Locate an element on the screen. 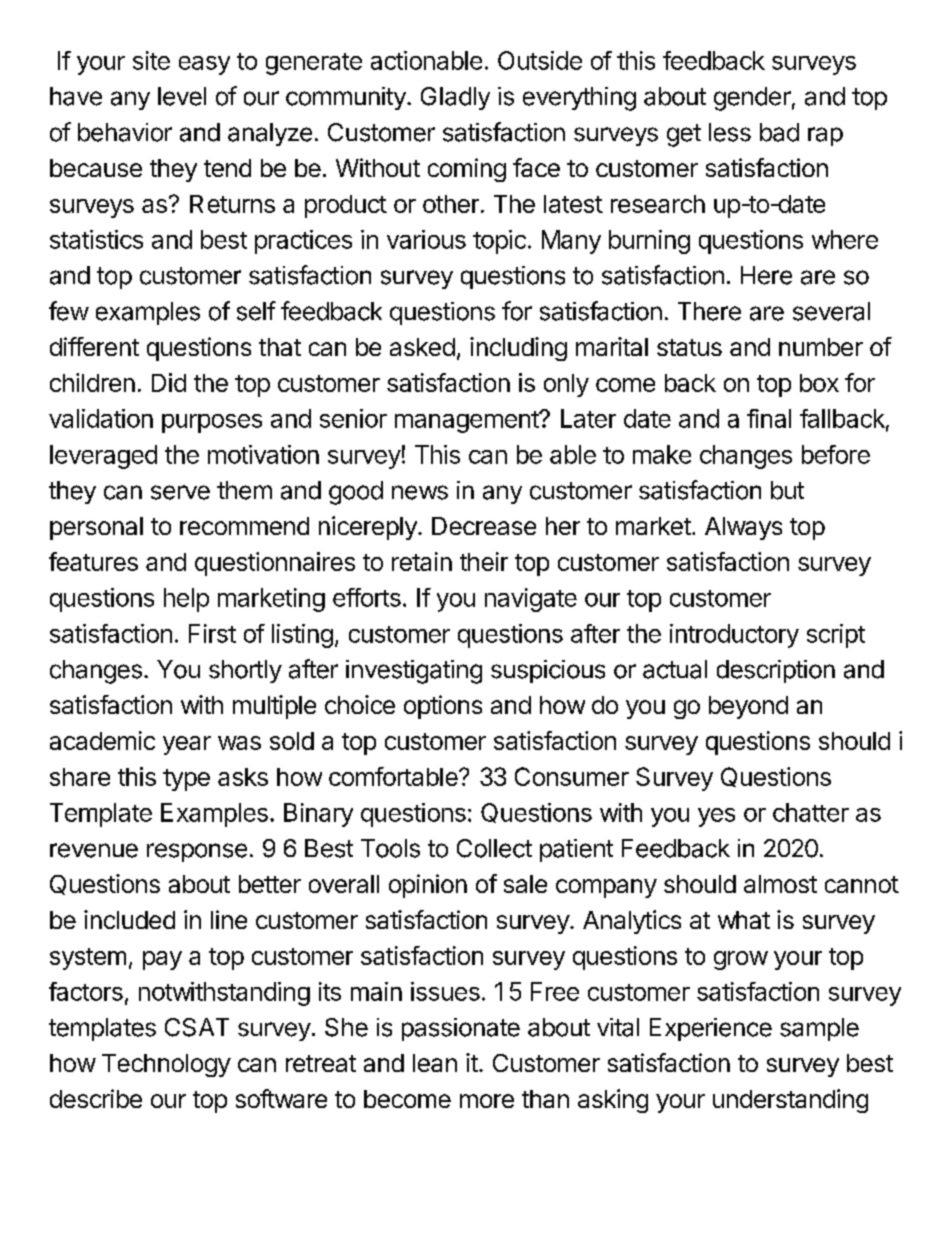 The width and height of the screenshot is (952, 1233). their is located at coordinates (484, 561).
